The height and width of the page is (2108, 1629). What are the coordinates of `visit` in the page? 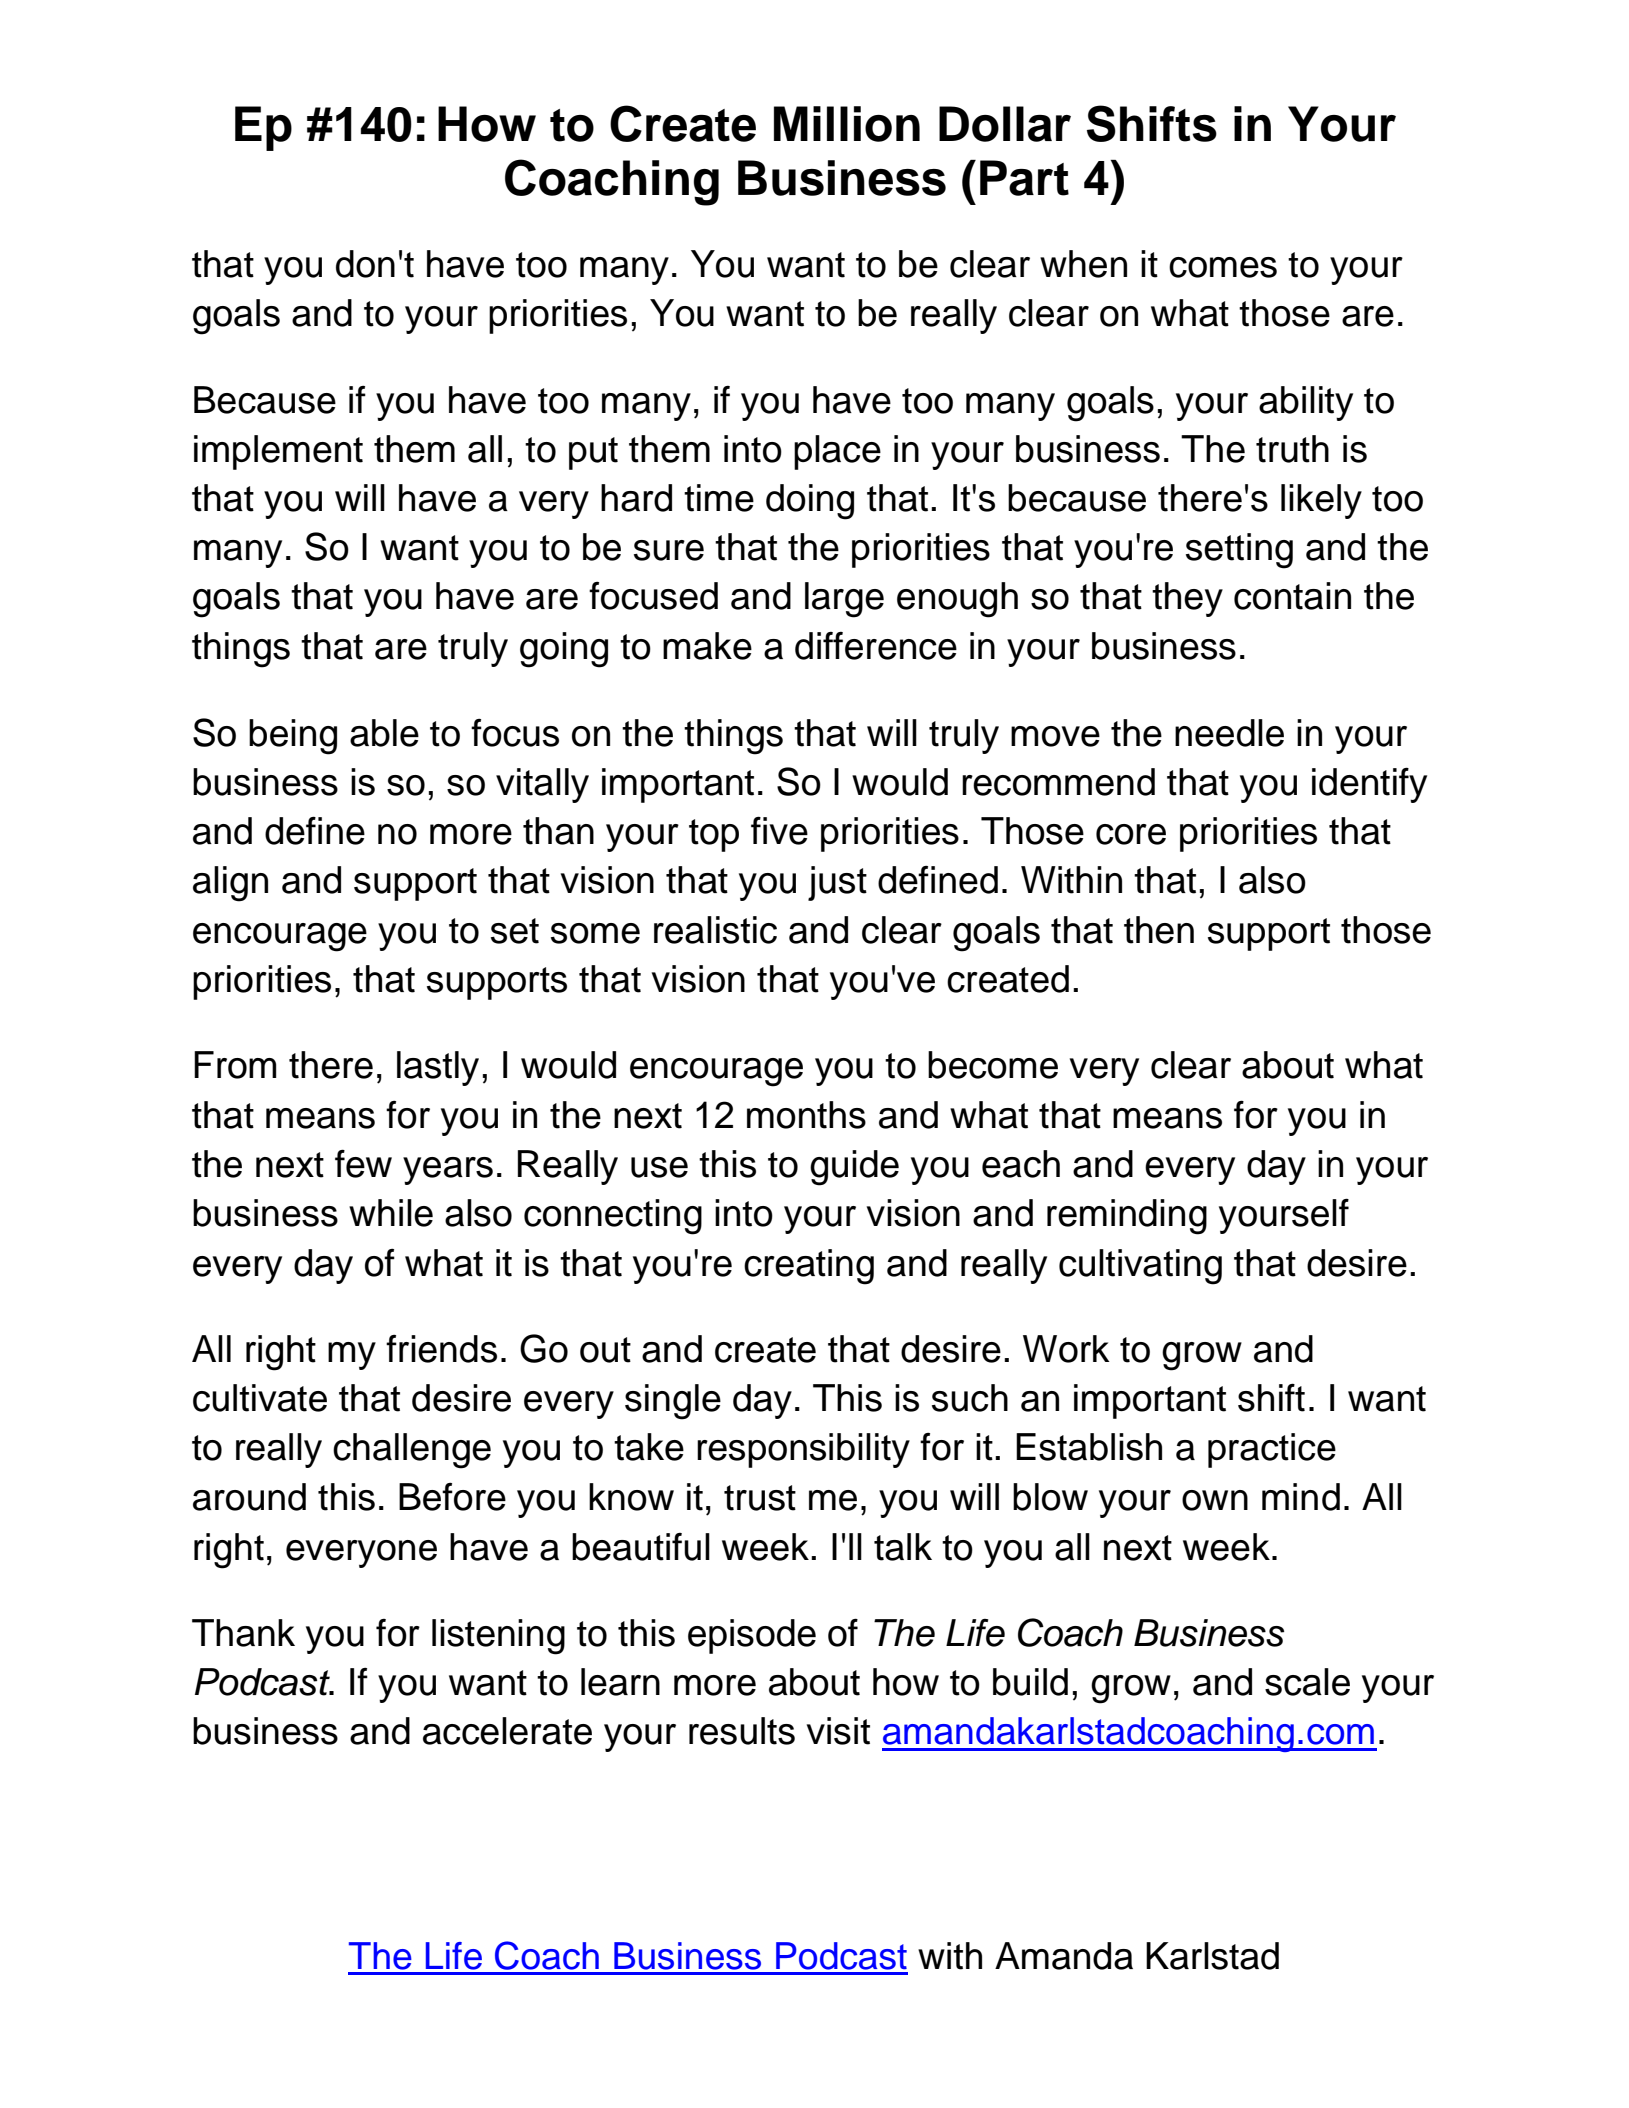 It's located at (838, 1731).
